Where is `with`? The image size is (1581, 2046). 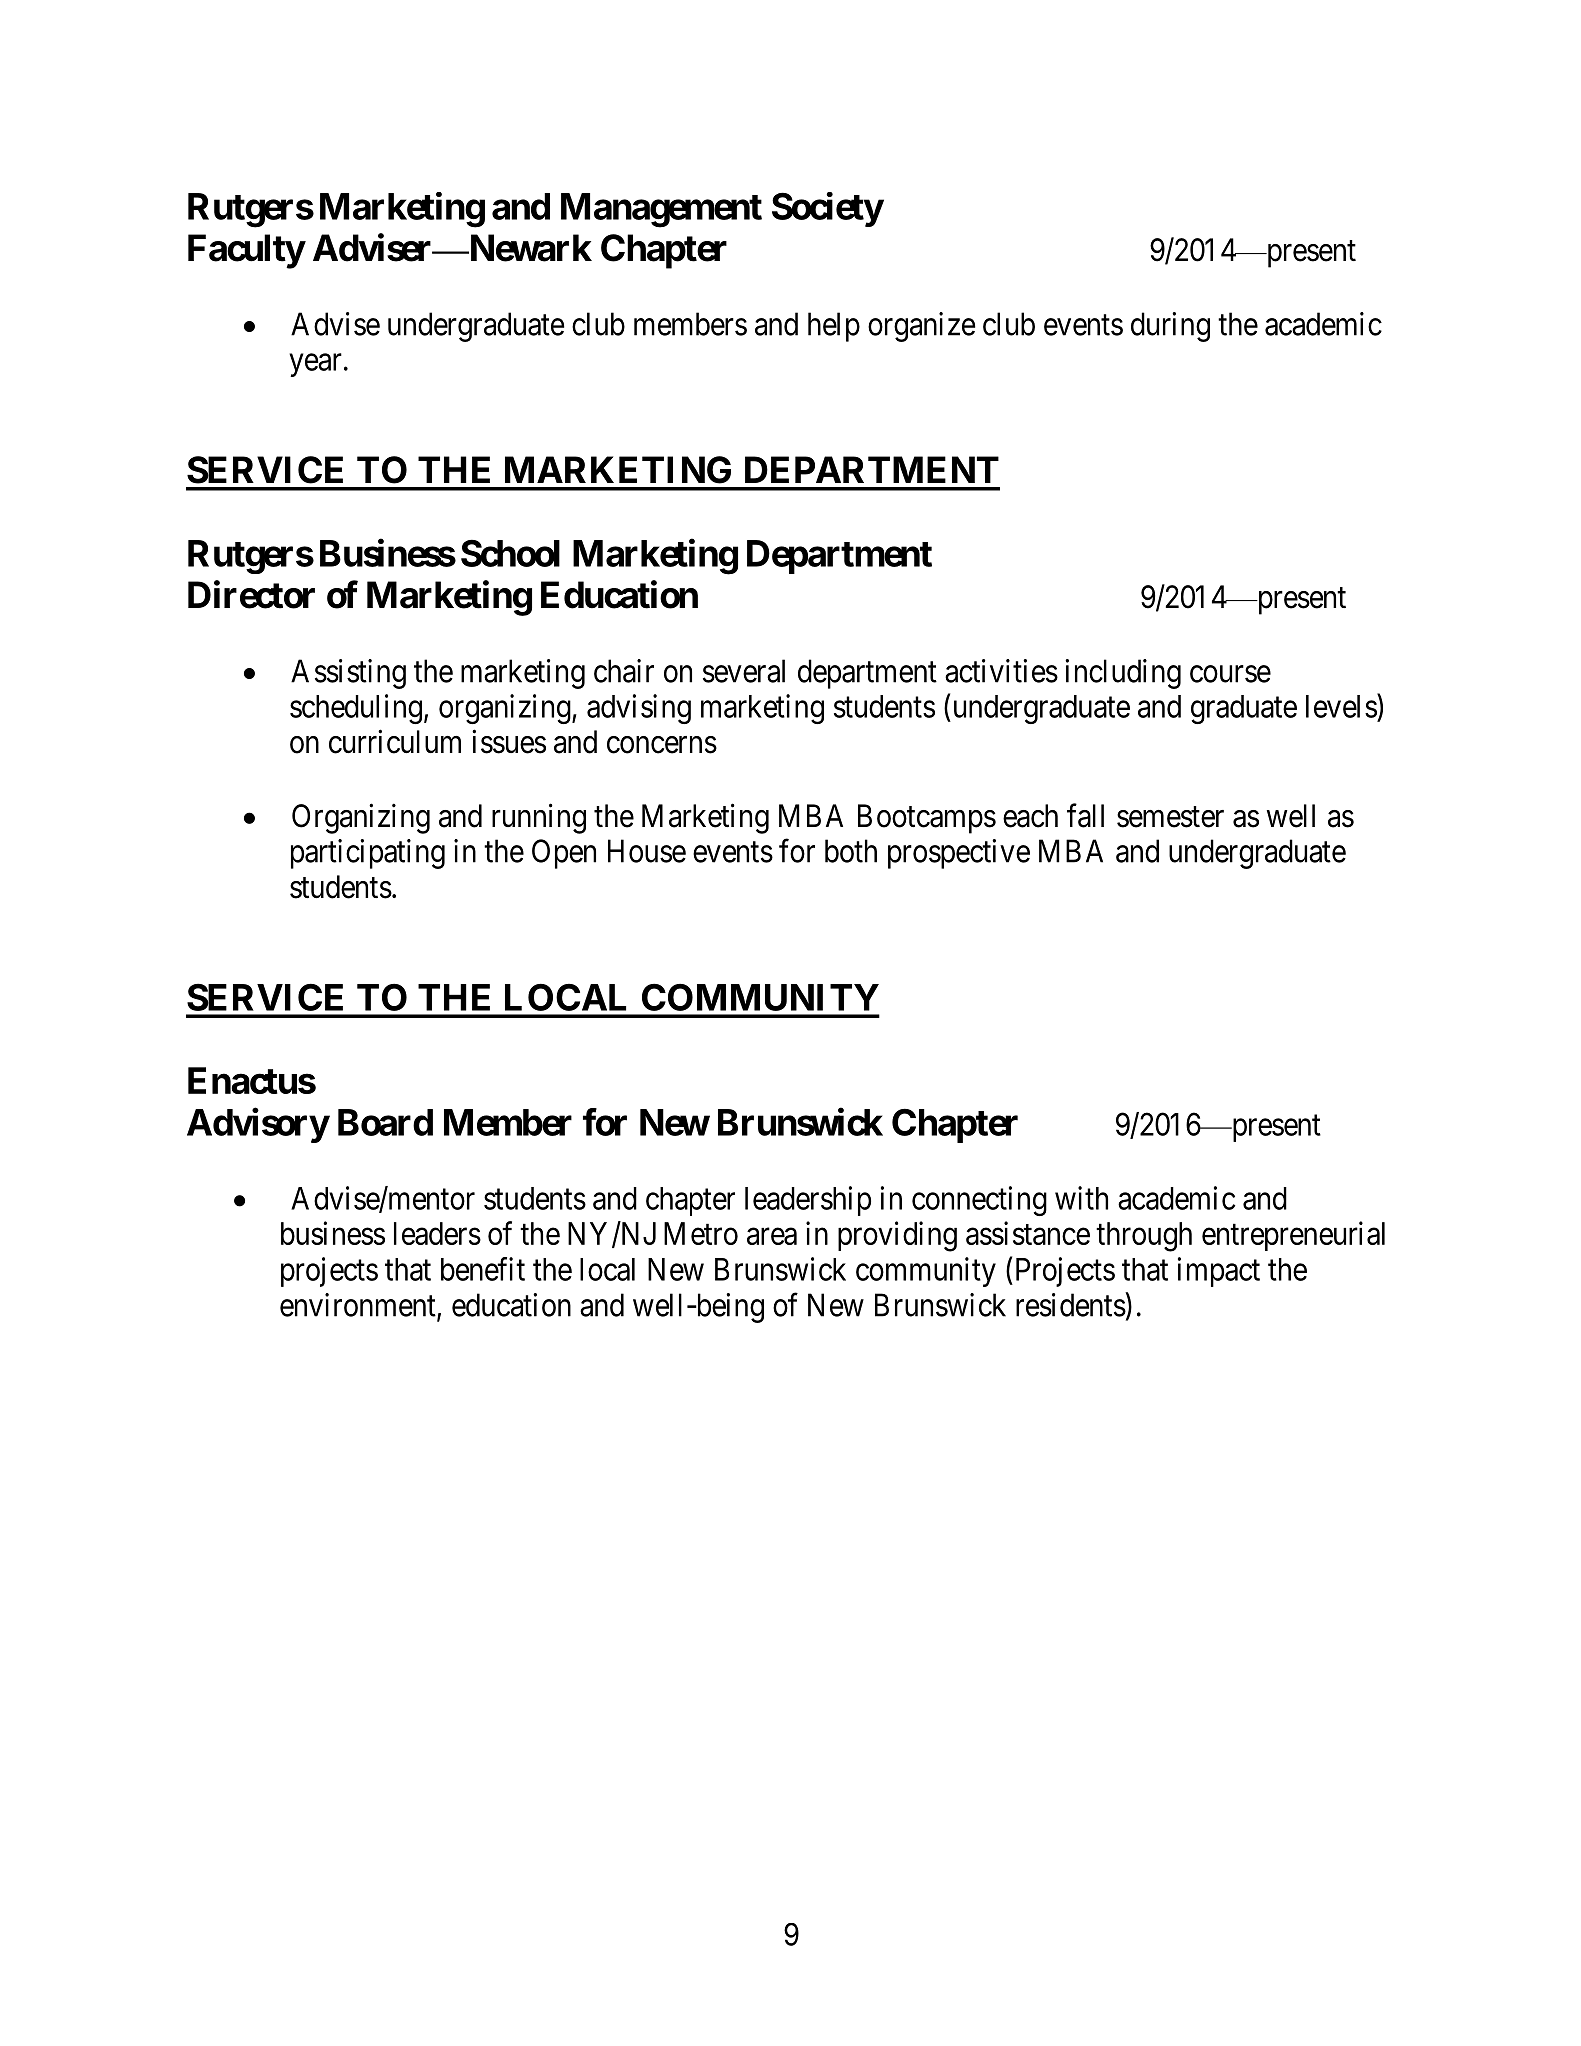 with is located at coordinates (1081, 1198).
